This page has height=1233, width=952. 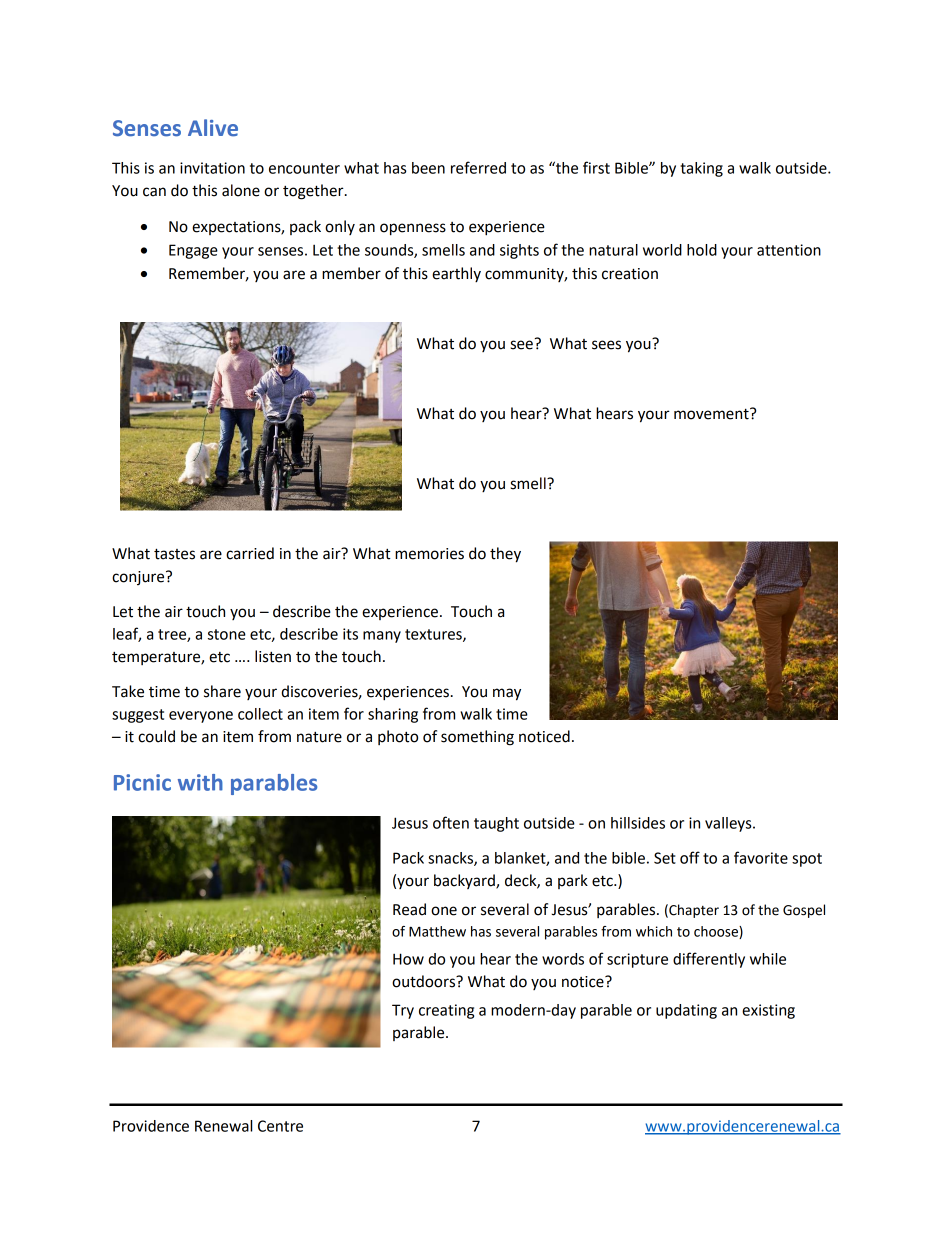 What do you see at coordinates (478, 167) in the page?
I see `referred` at bounding box center [478, 167].
